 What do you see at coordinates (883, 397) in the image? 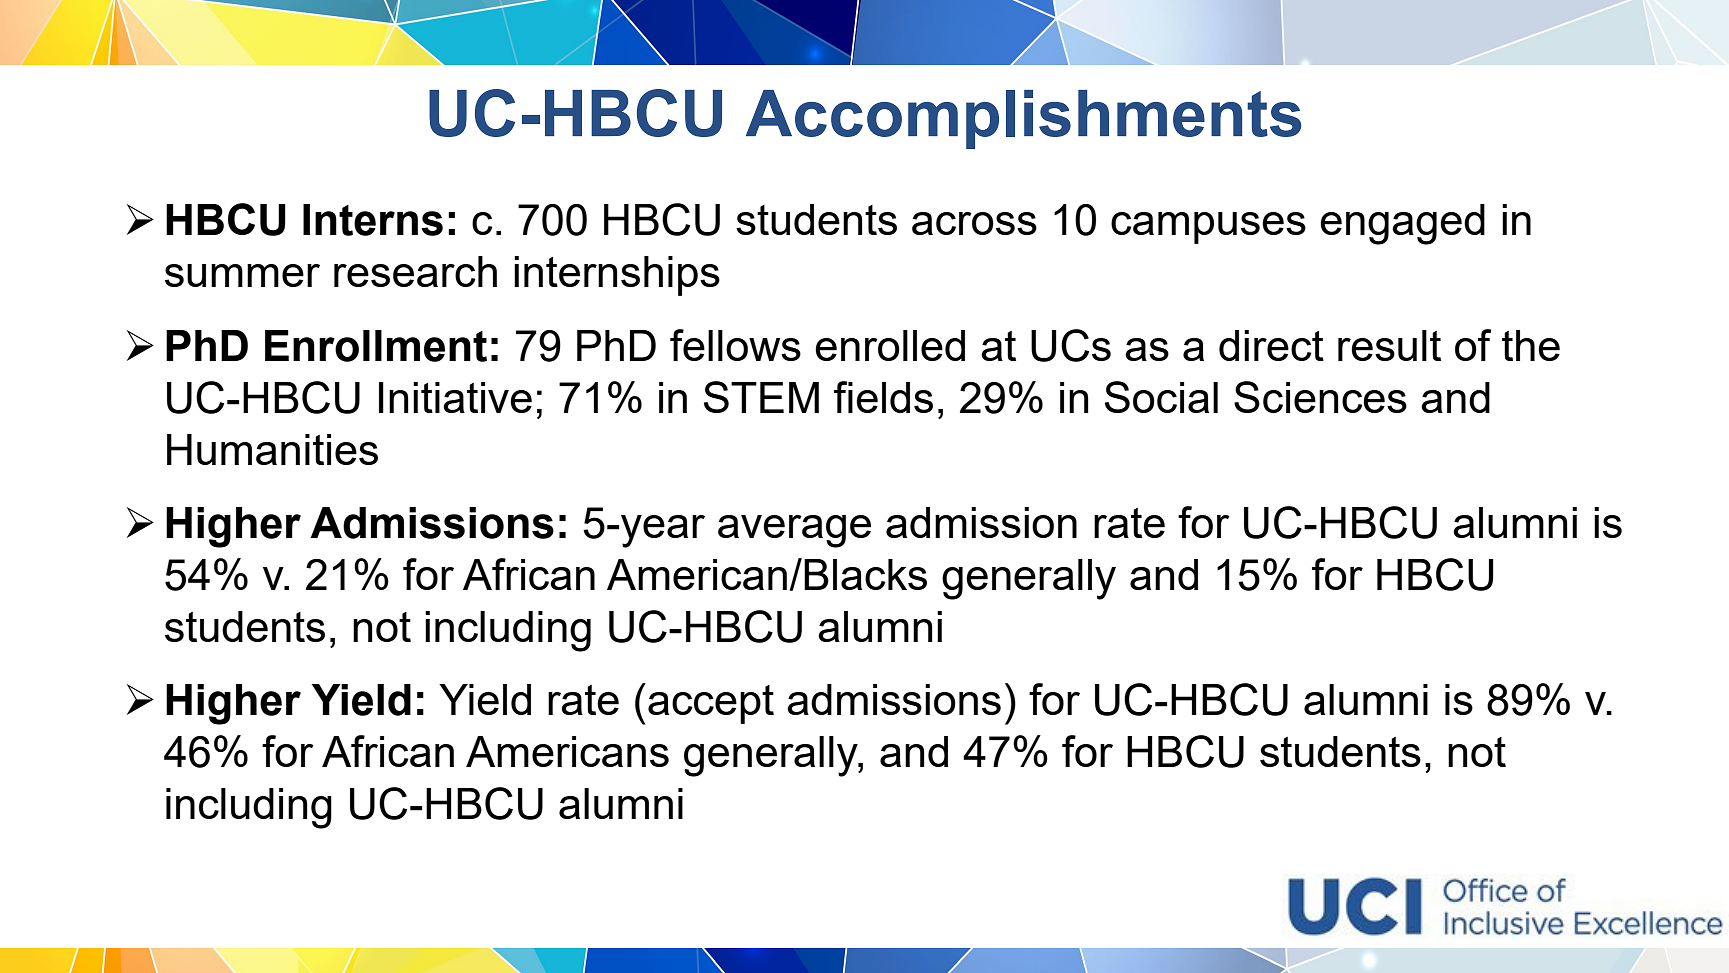
I see `fields` at bounding box center [883, 397].
